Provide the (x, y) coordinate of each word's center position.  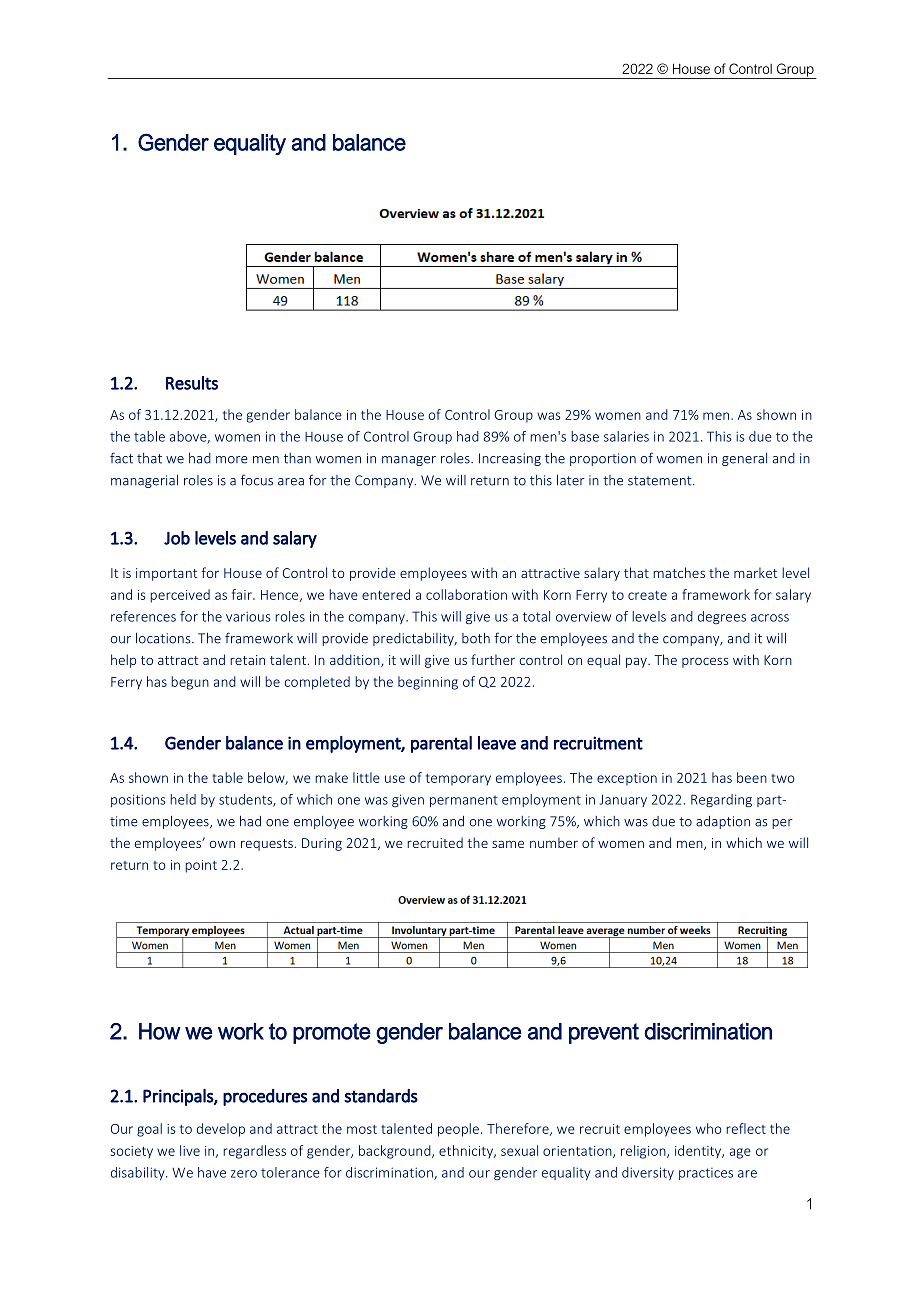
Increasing (510, 459)
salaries (626, 436)
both (476, 638)
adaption (723, 822)
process (705, 662)
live (190, 1150)
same (508, 844)
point (201, 866)
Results (192, 383)
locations (164, 638)
